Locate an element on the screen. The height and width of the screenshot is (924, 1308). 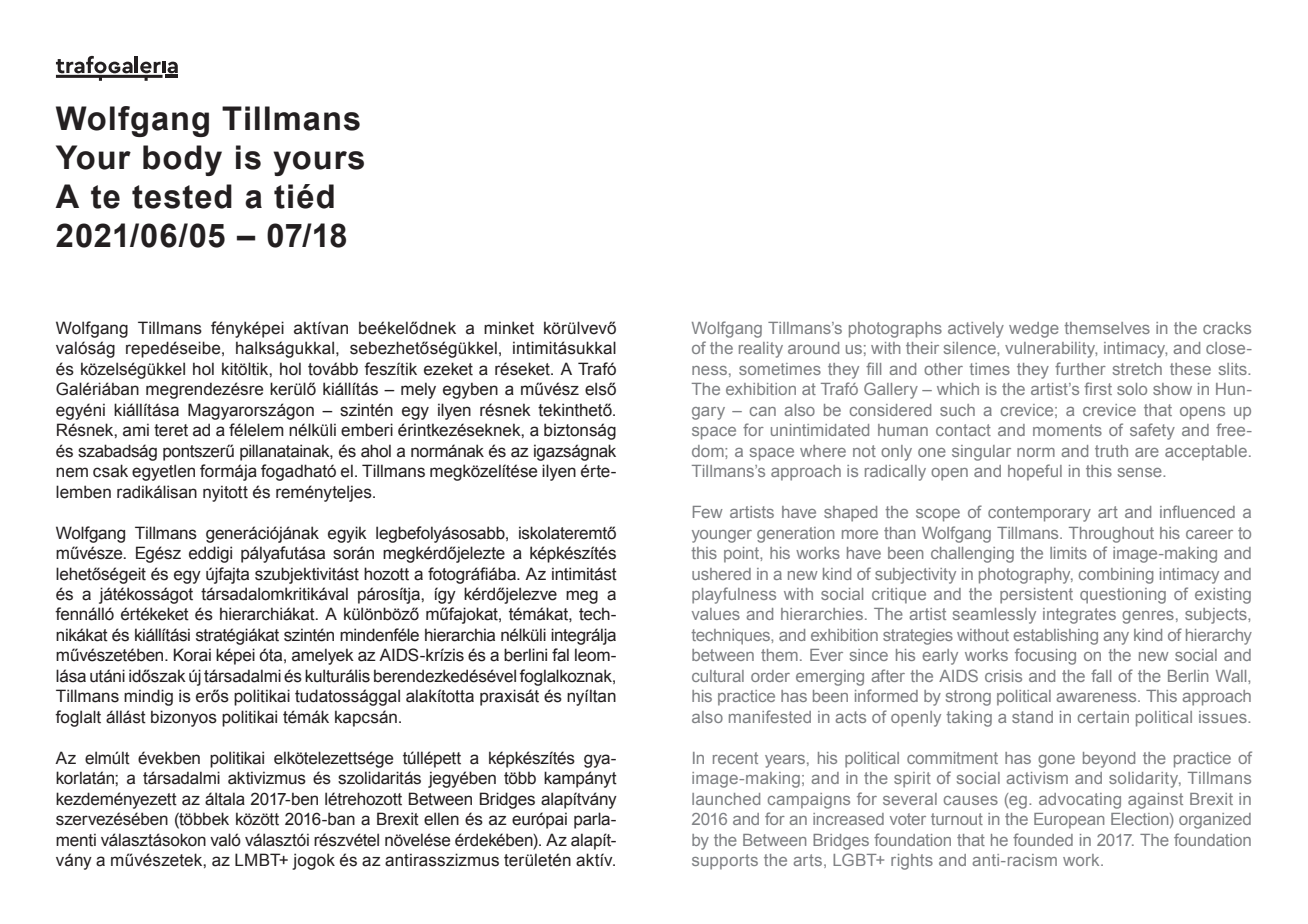
Few is located at coordinates (708, 512).
